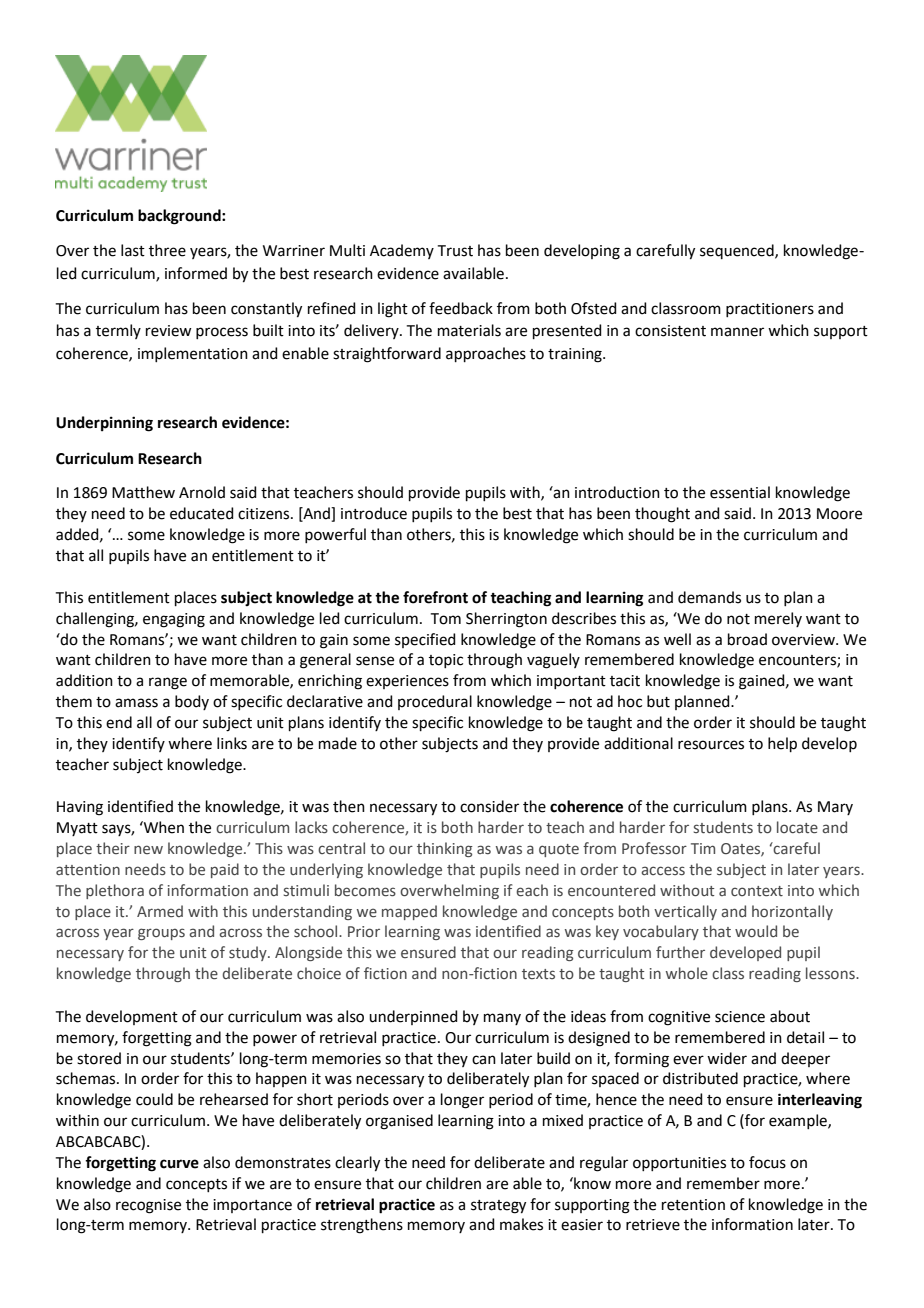  I want to click on sequenced, so click(738, 251).
